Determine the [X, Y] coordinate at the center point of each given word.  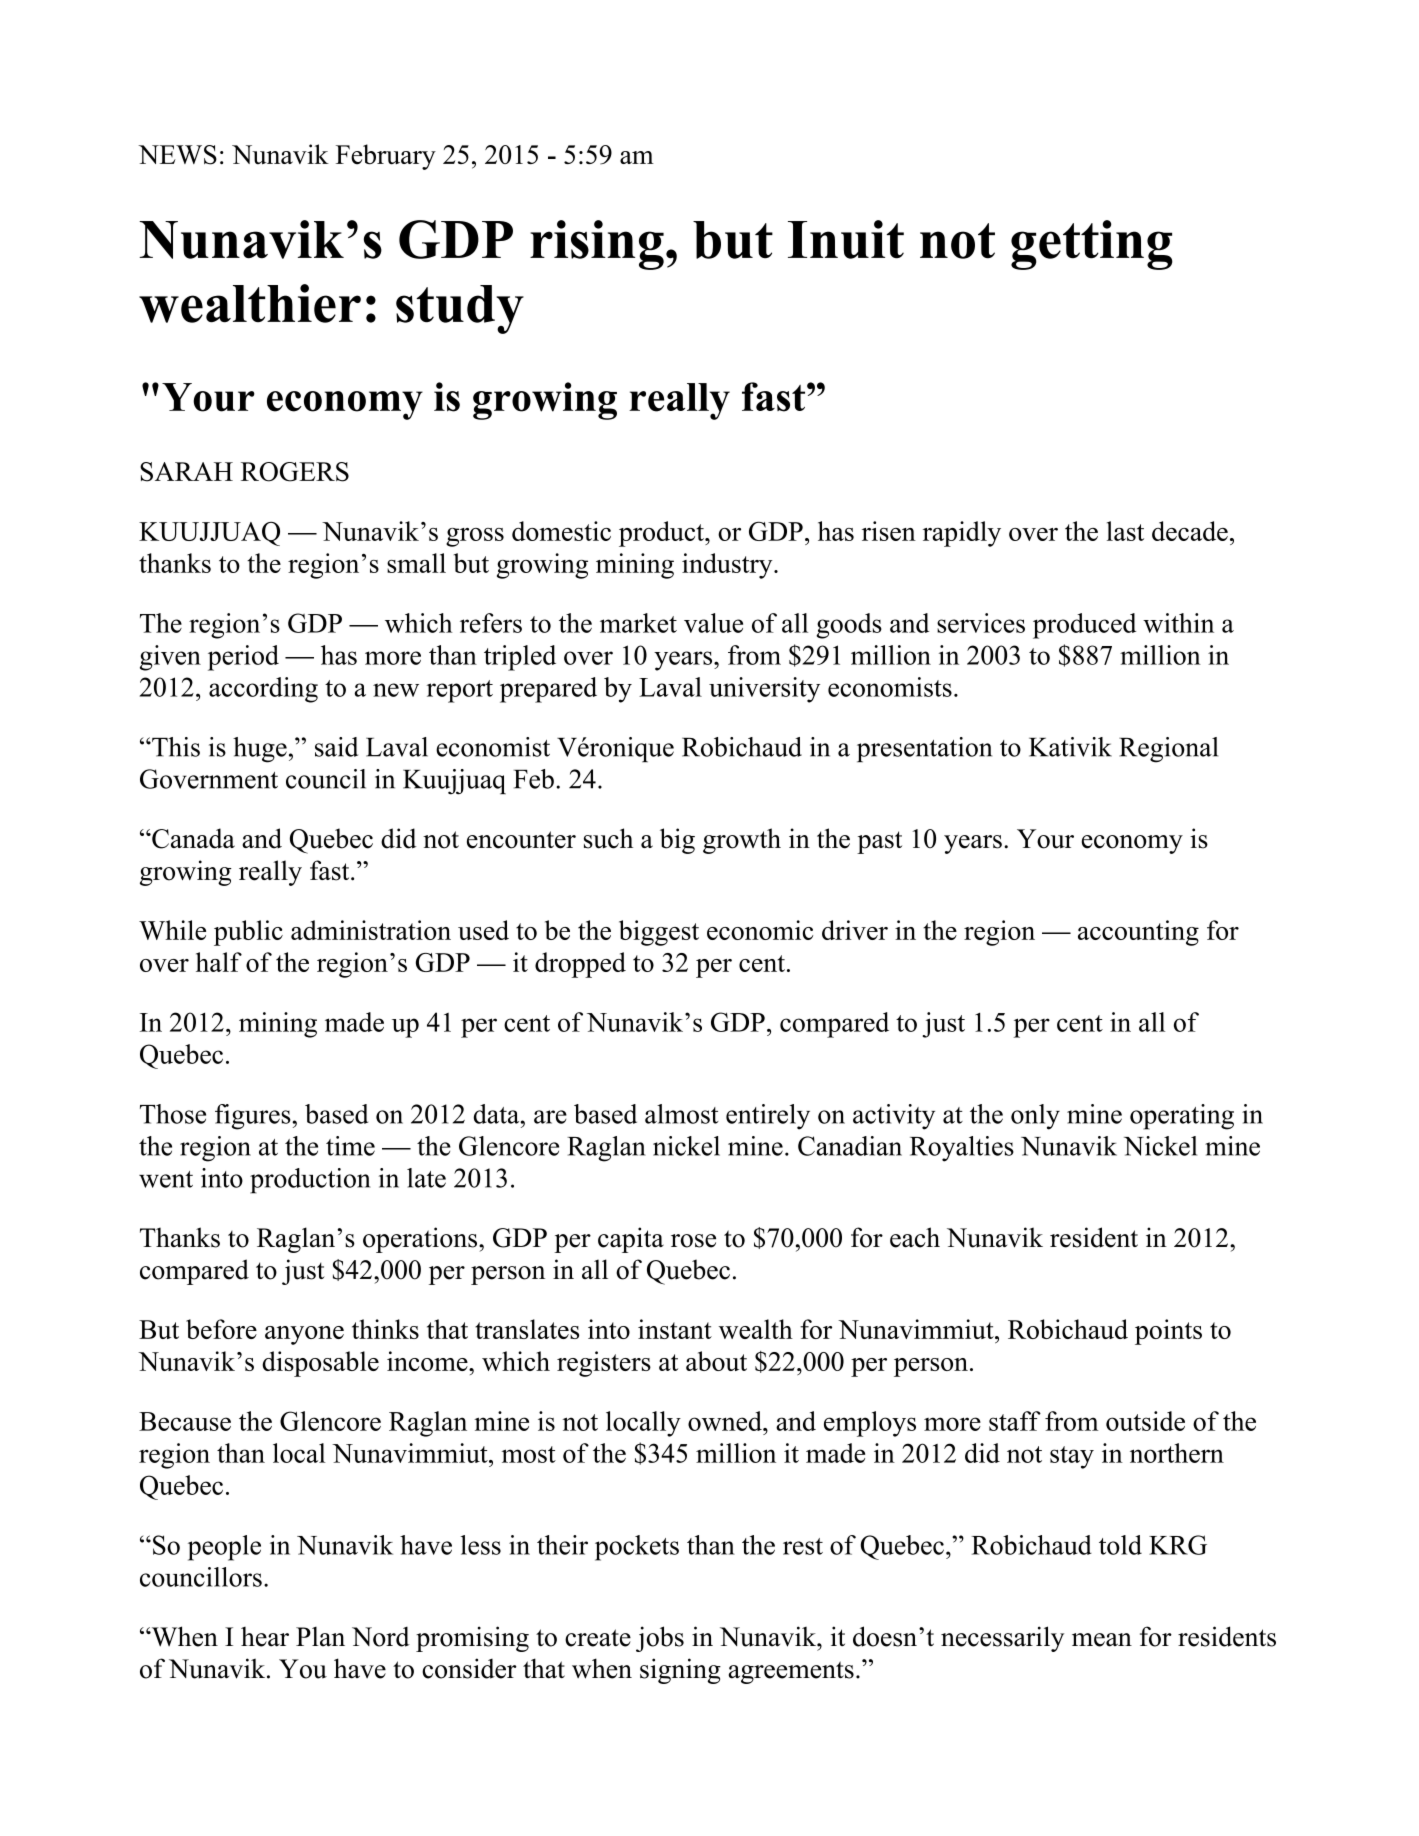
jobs [660, 1639]
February [386, 157]
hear [265, 1637]
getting [1092, 245]
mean [1102, 1640]
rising [597, 245]
